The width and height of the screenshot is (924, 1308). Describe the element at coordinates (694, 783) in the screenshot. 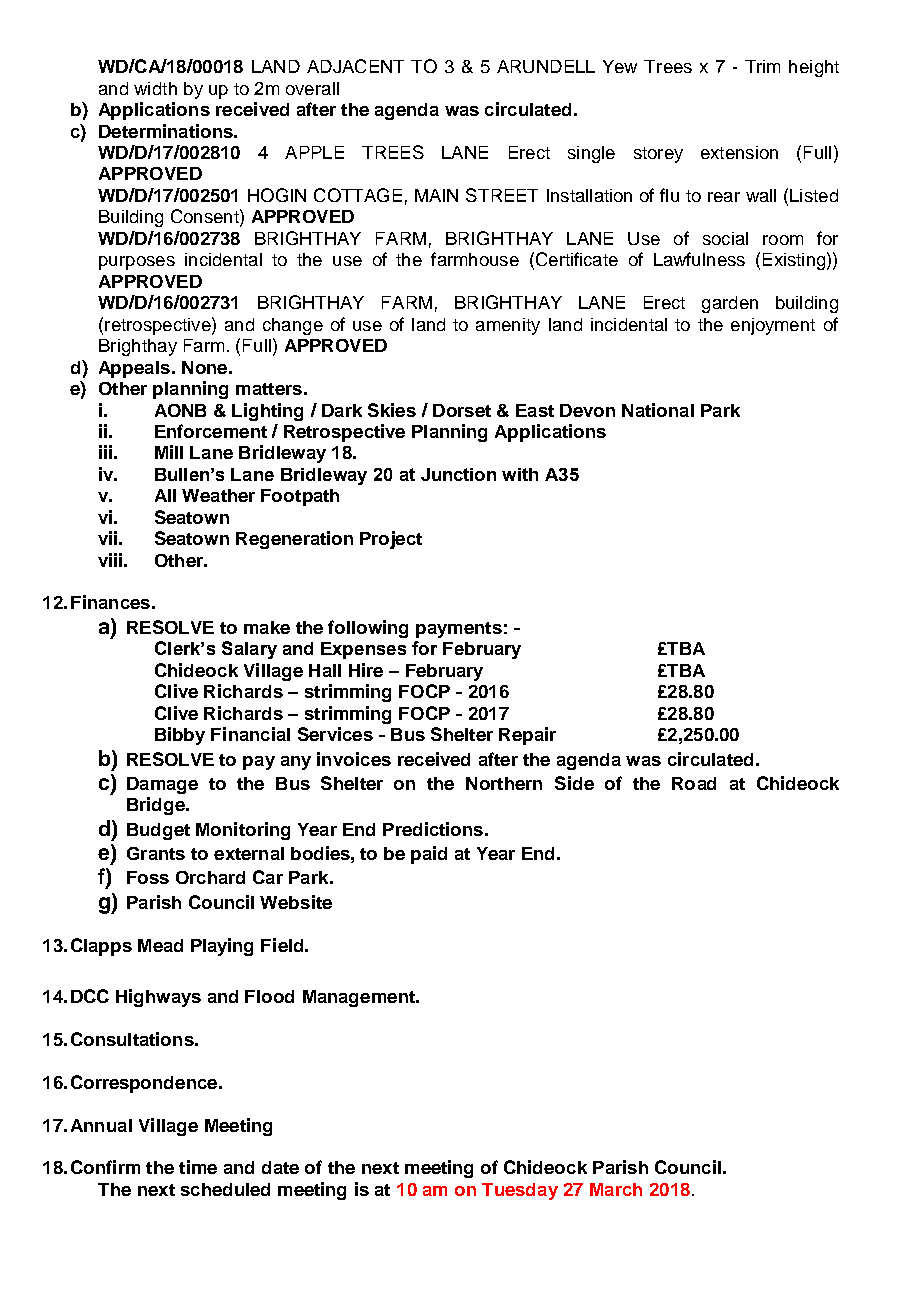

I see `Road` at that location.
